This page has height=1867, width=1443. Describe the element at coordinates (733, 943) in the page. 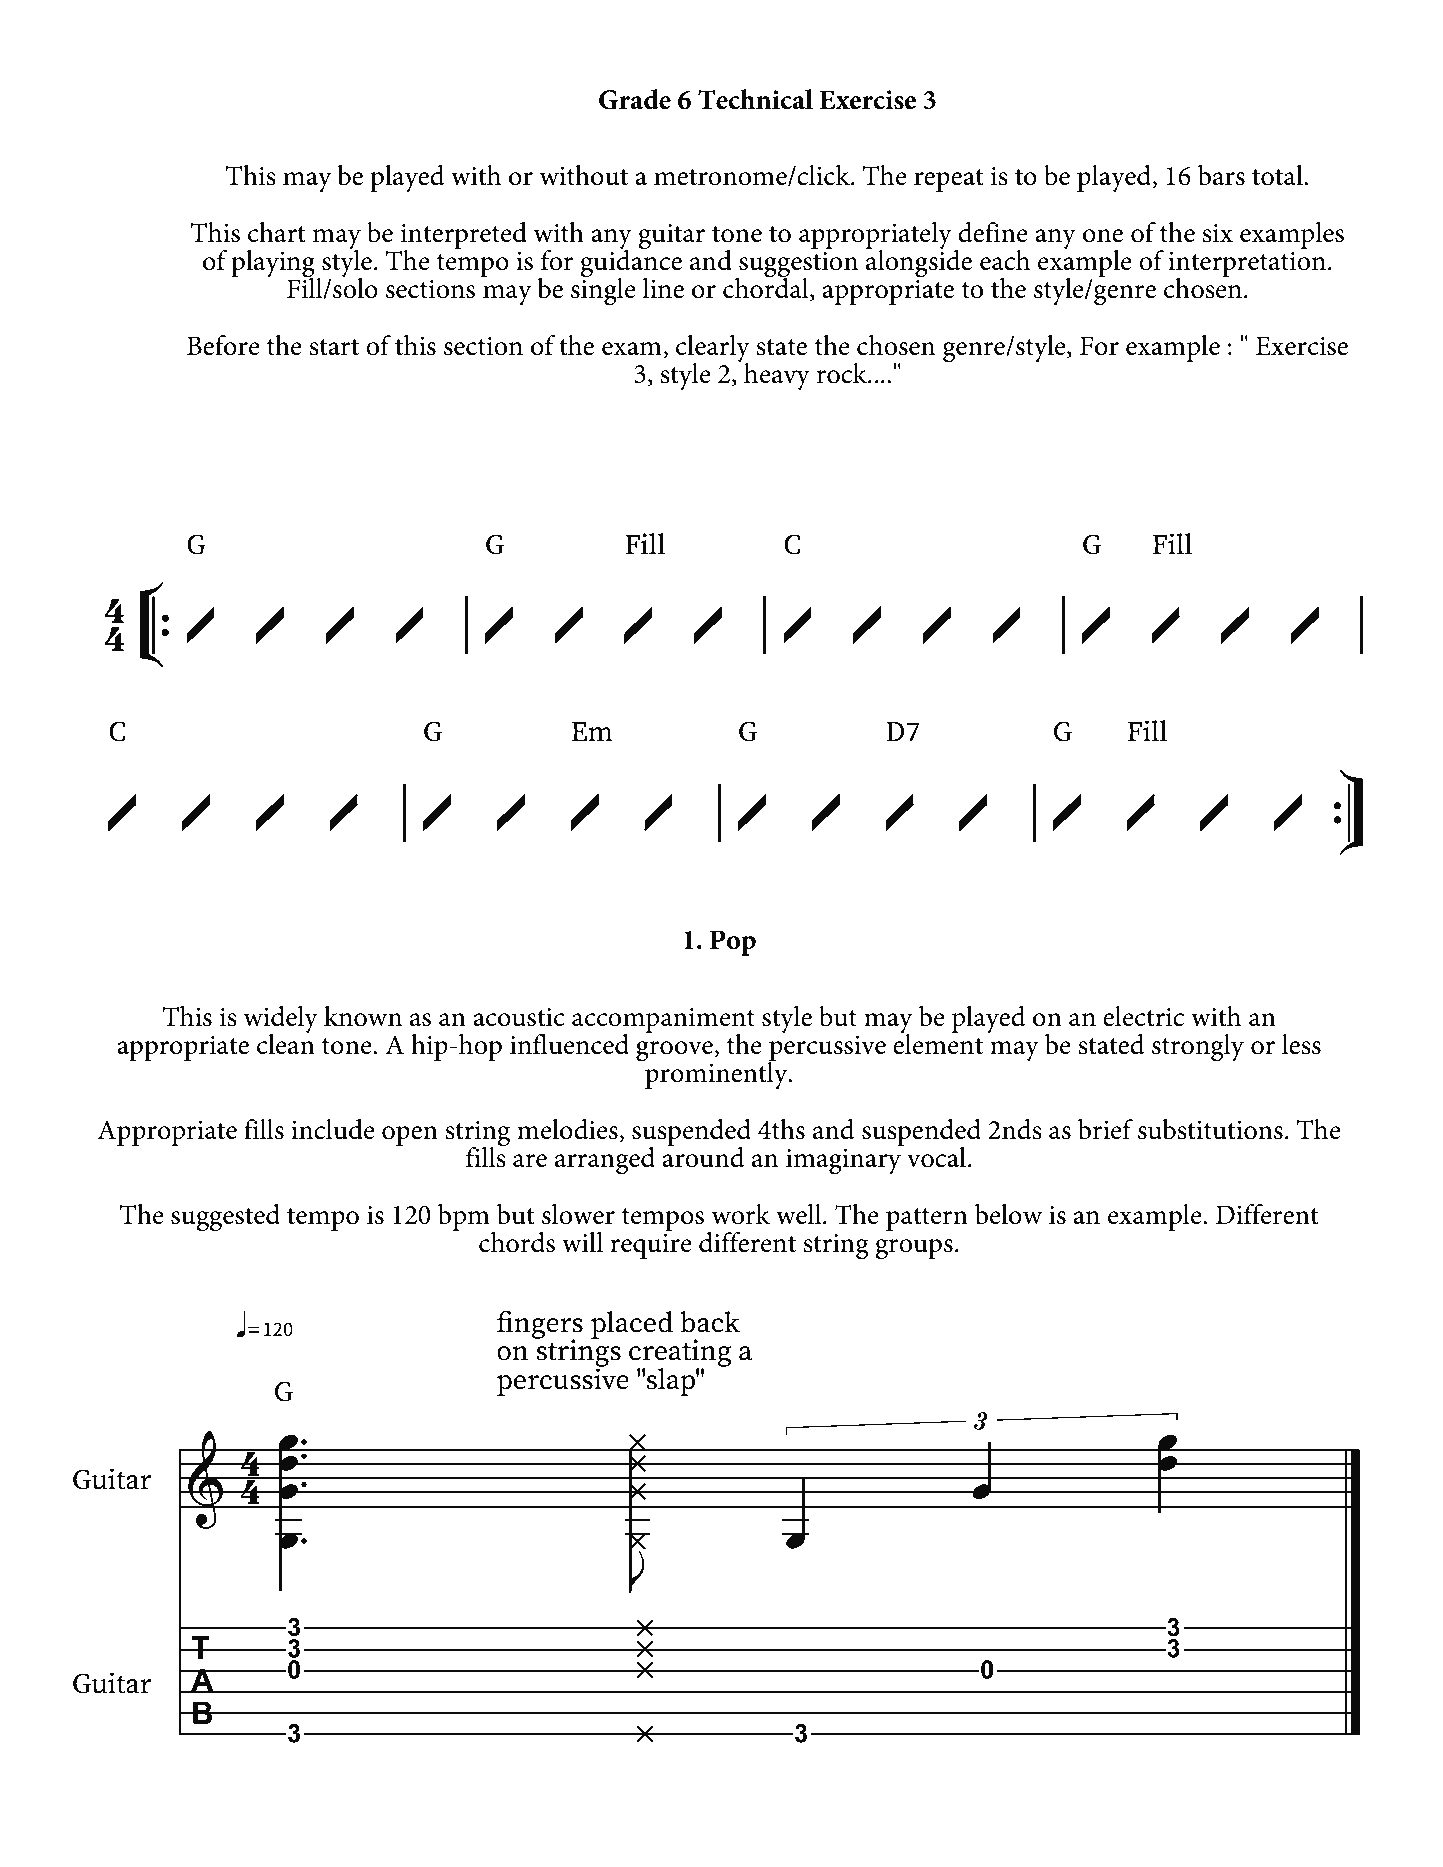

I see `Pop` at that location.
